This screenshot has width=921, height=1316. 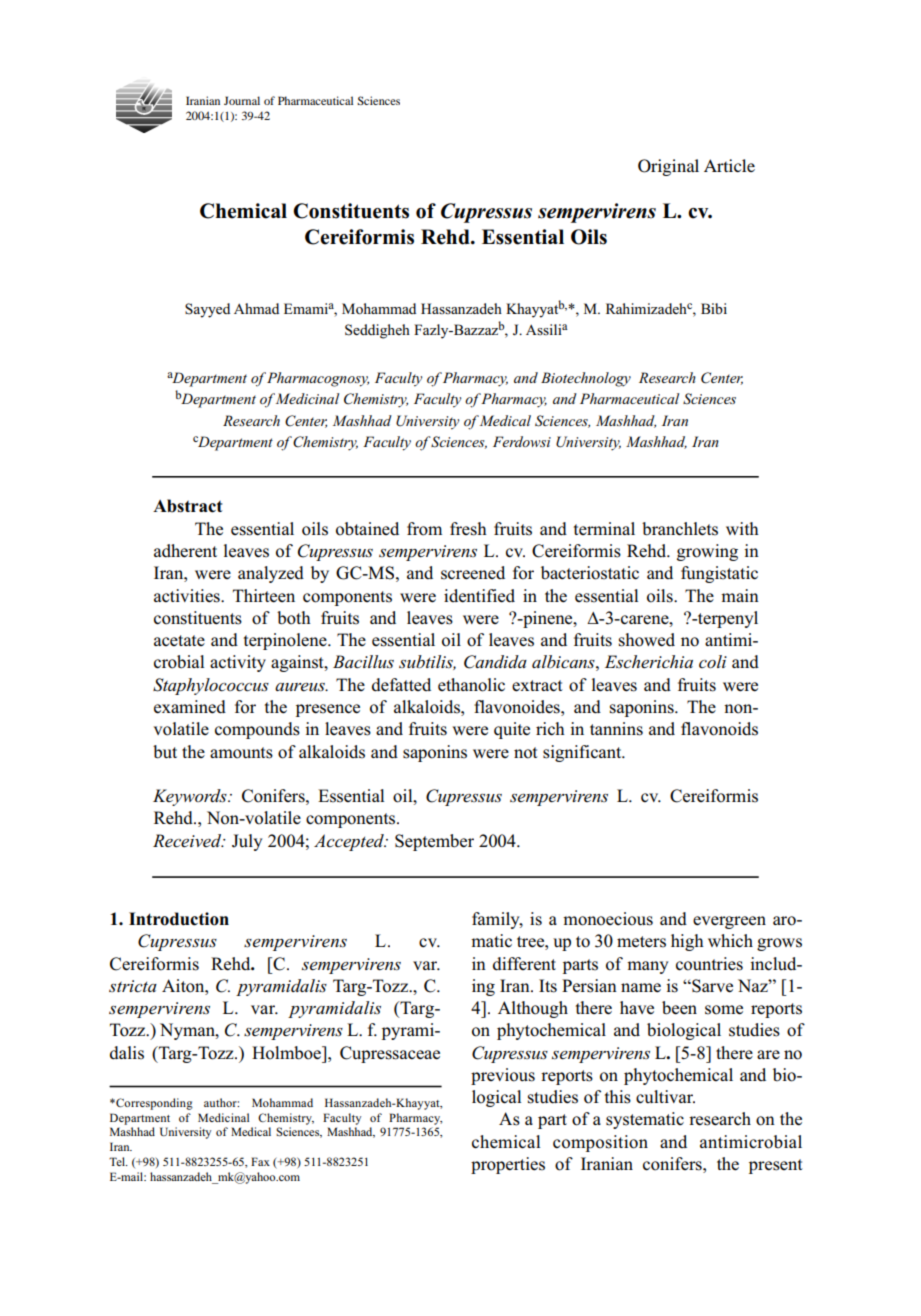 I want to click on acetate, so click(x=179, y=640).
